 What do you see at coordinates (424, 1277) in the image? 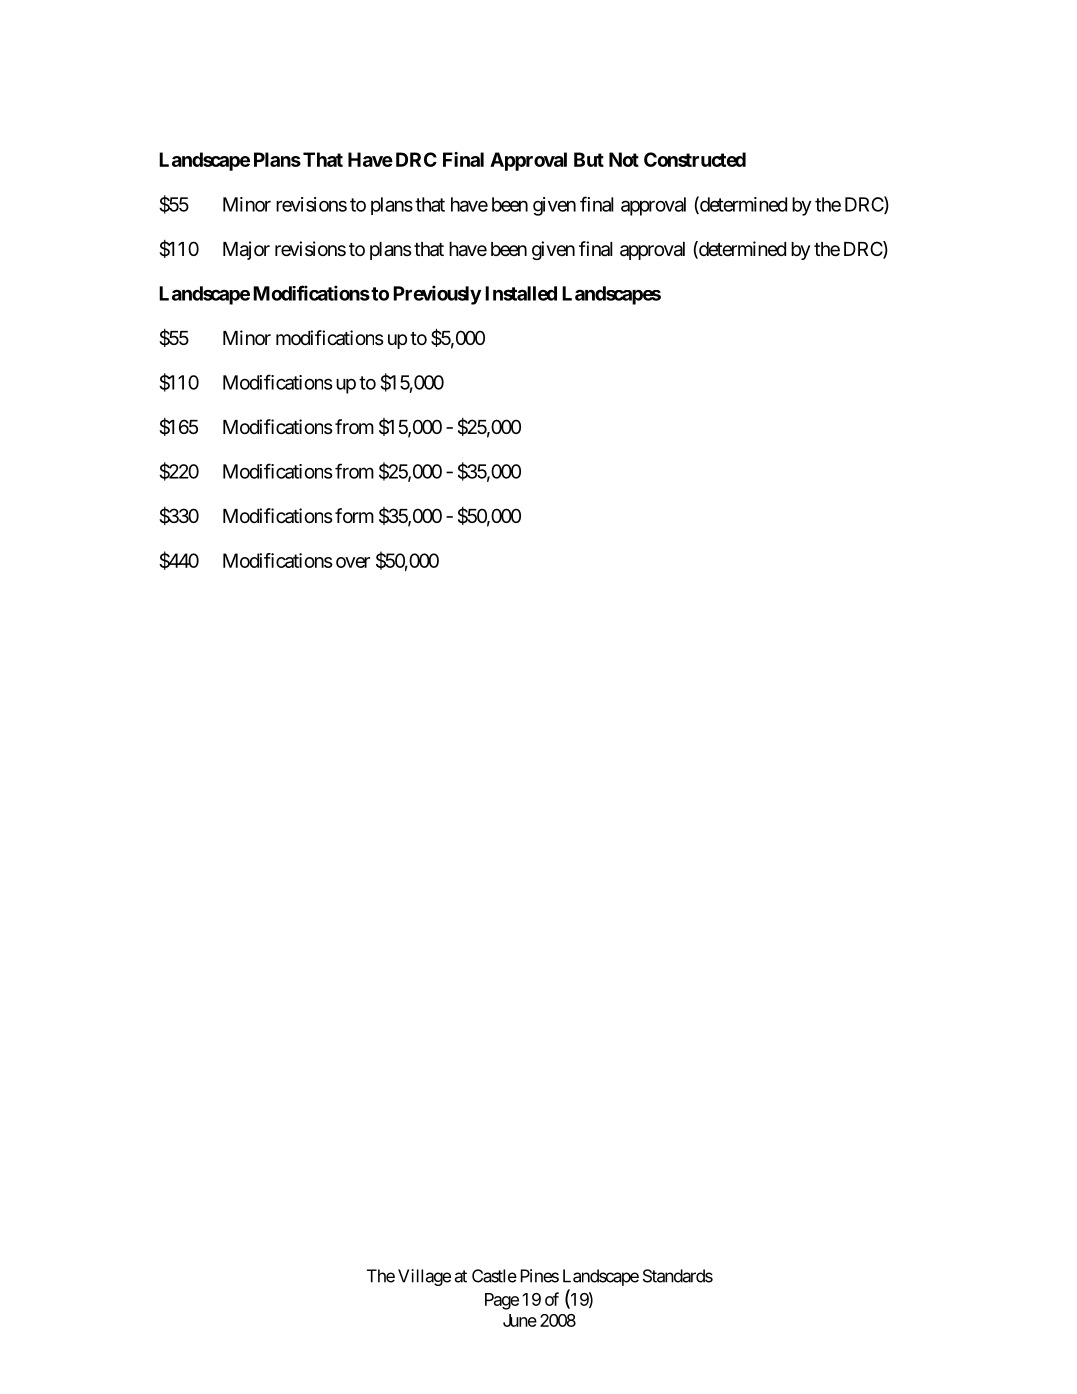
I see `Village` at bounding box center [424, 1277].
